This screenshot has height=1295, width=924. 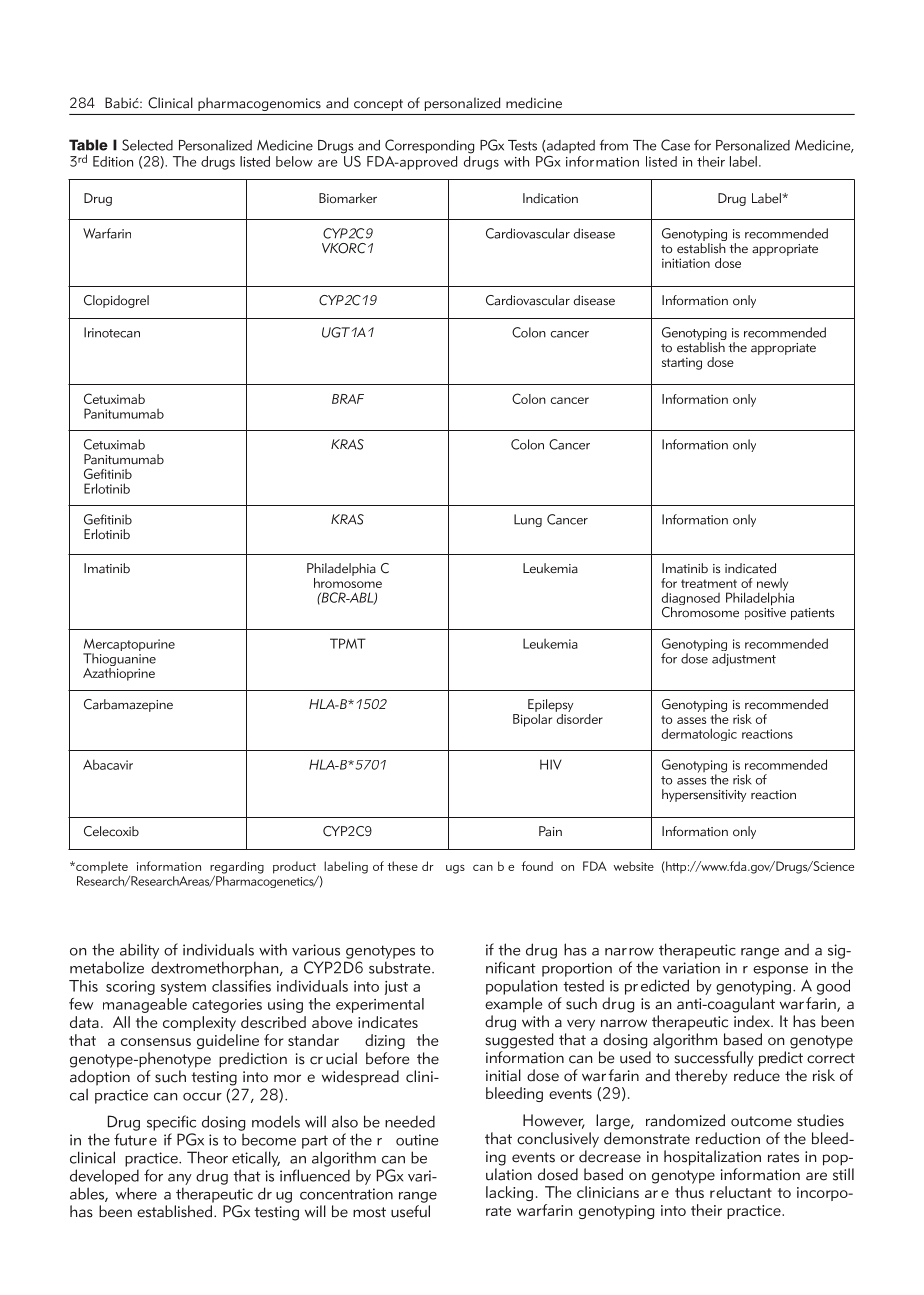 I want to click on starting, so click(x=682, y=363).
